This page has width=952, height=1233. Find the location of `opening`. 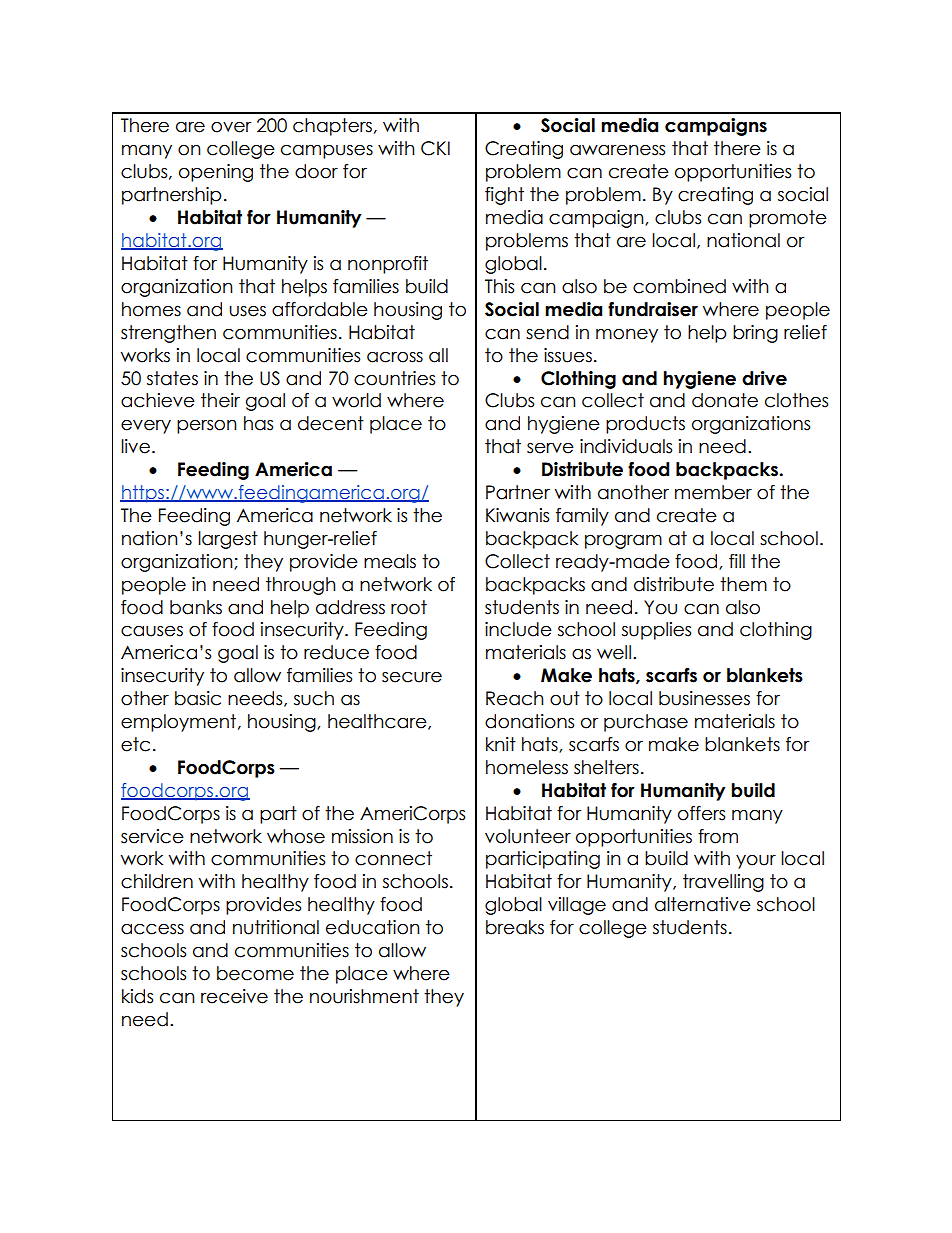

opening is located at coordinates (216, 173).
